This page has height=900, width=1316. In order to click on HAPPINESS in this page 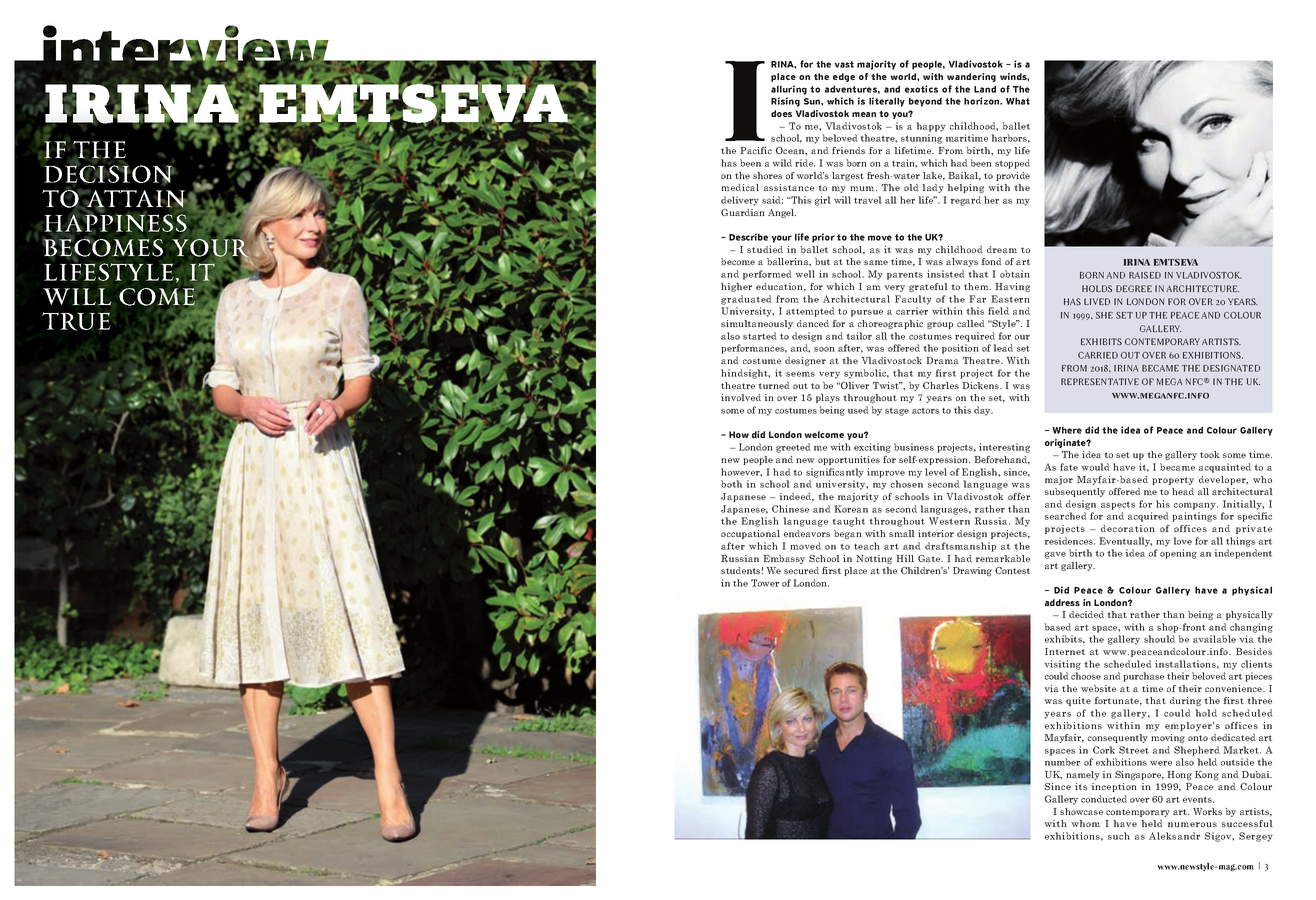, I will do `click(116, 222)`.
